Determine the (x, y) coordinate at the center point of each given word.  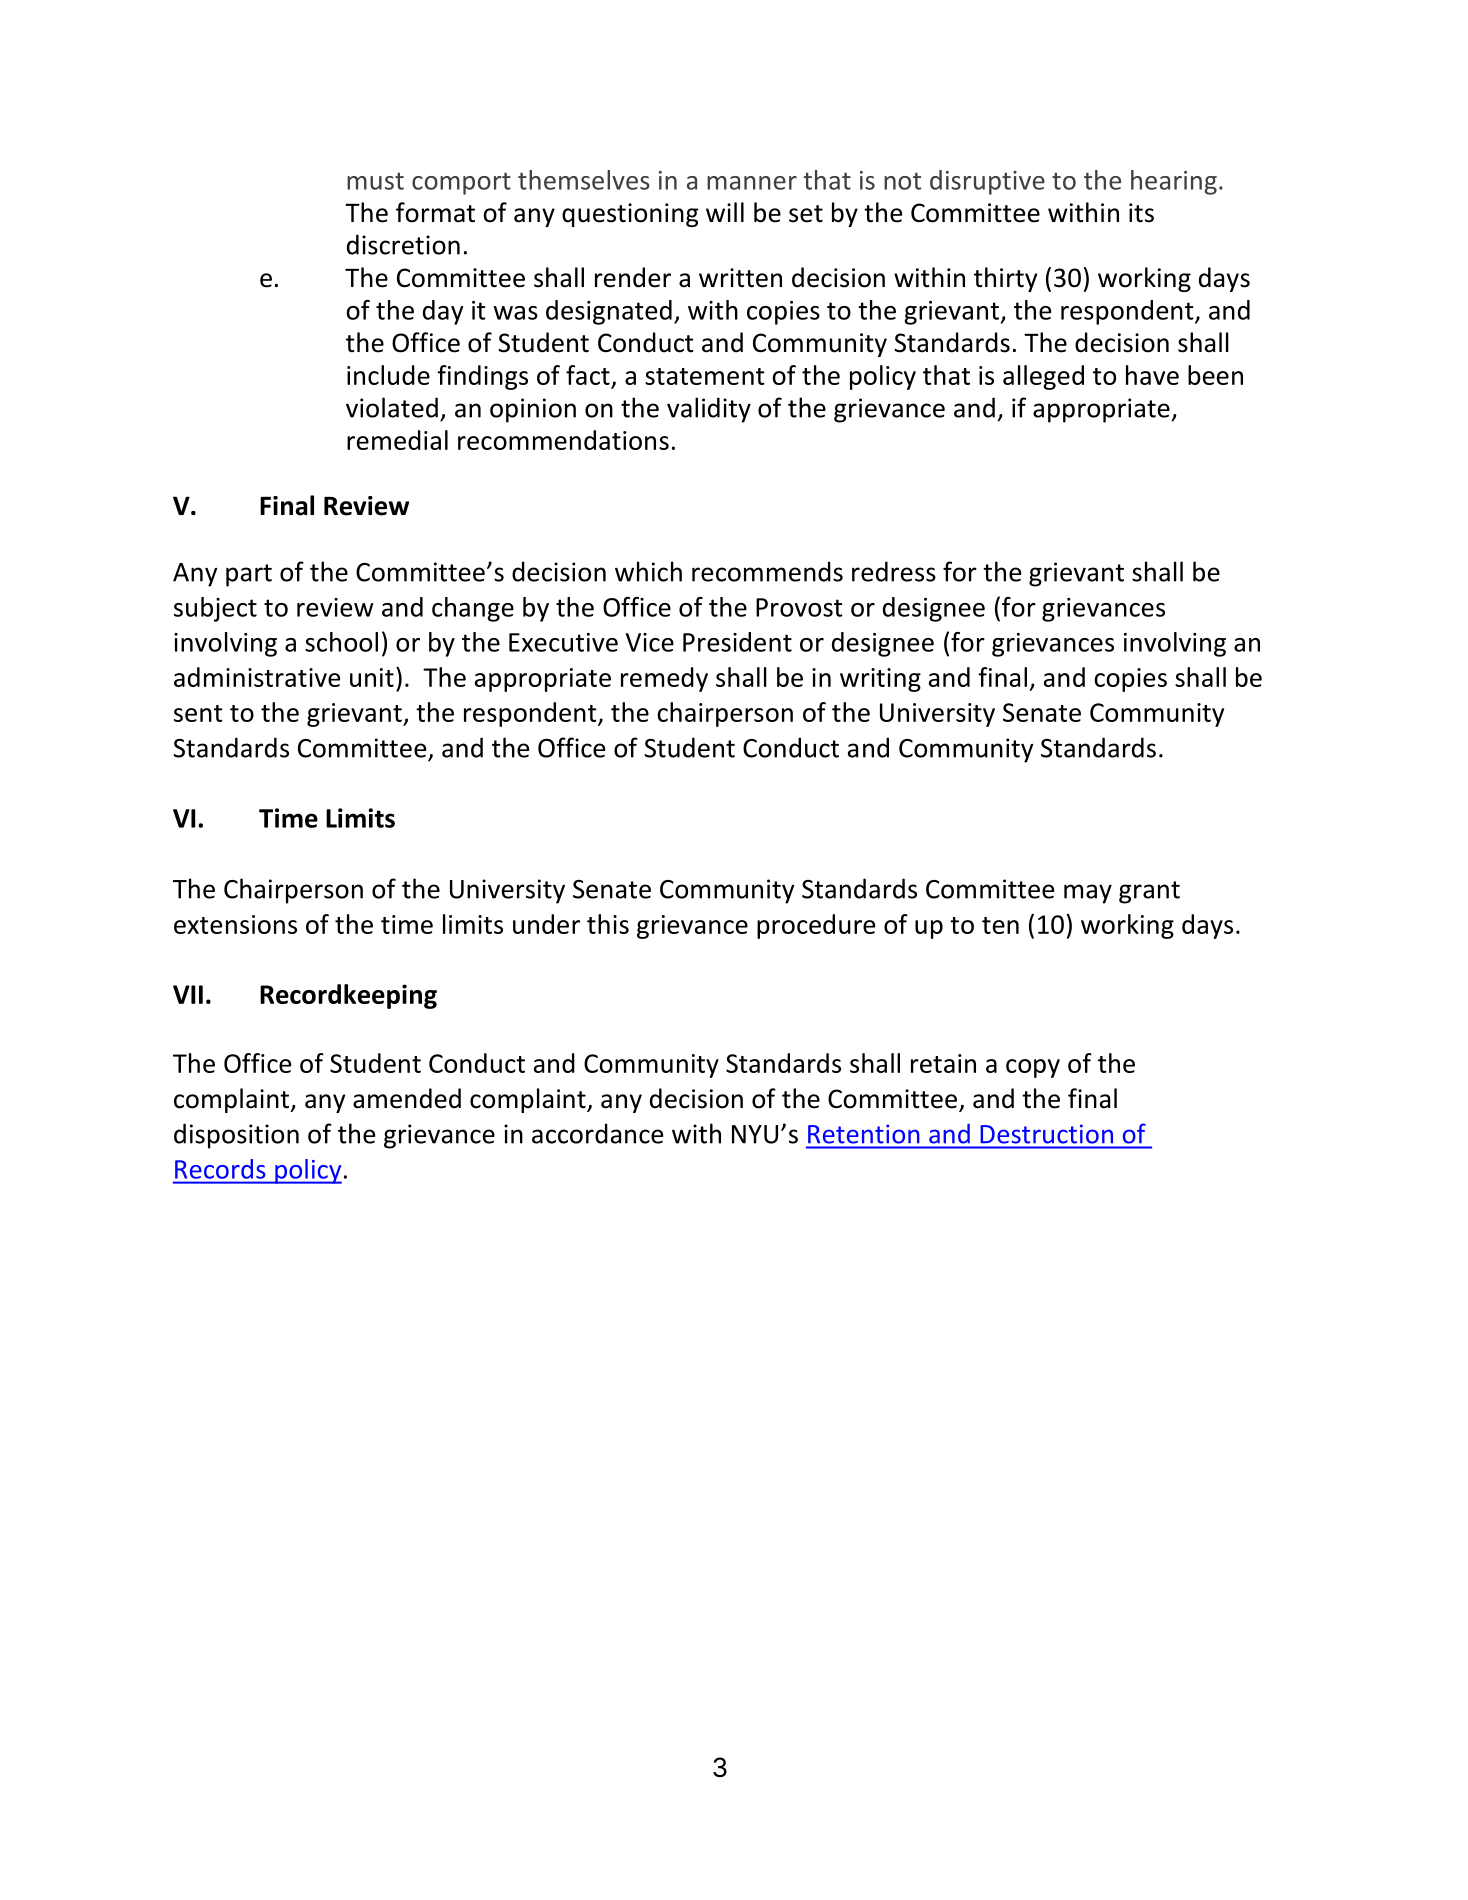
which (648, 571)
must (375, 181)
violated (392, 407)
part (249, 575)
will (725, 212)
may (1088, 894)
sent (198, 713)
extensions (235, 924)
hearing (1174, 182)
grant (1149, 892)
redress (894, 571)
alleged (1043, 377)
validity (709, 410)
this (608, 924)
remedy (664, 679)
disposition (236, 1136)
